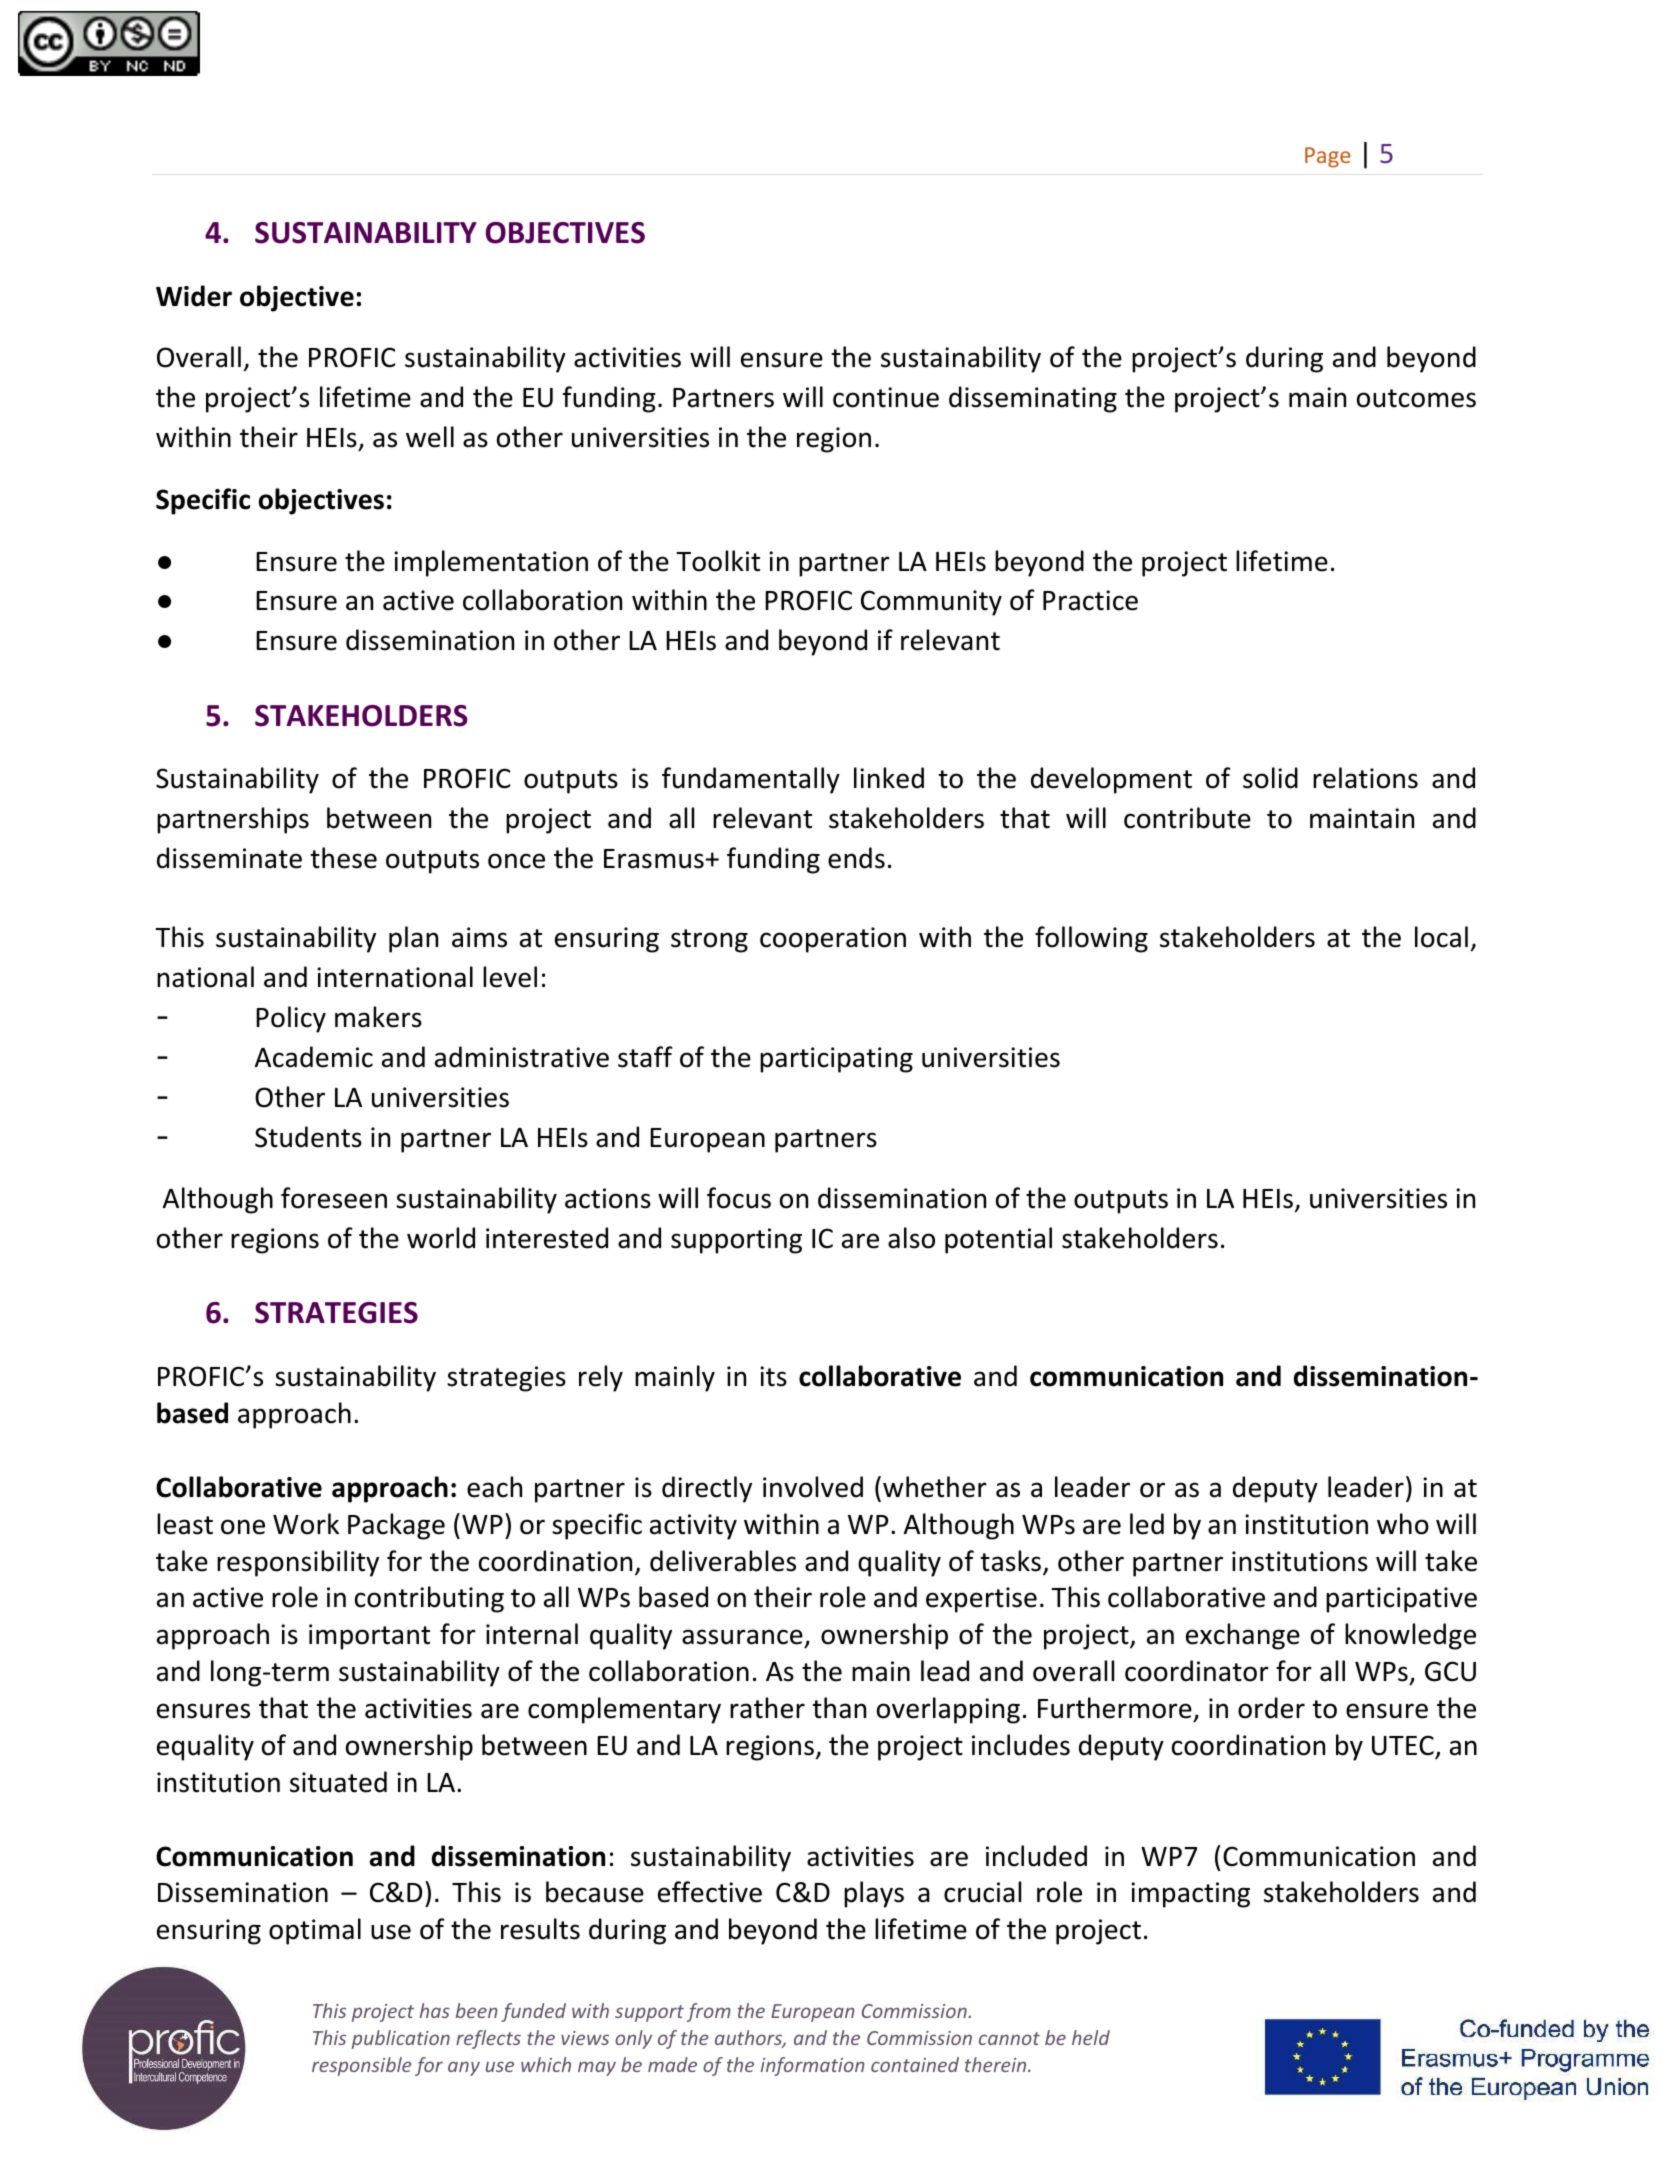  What do you see at coordinates (194, 296) in the screenshot?
I see `Wider` at bounding box center [194, 296].
